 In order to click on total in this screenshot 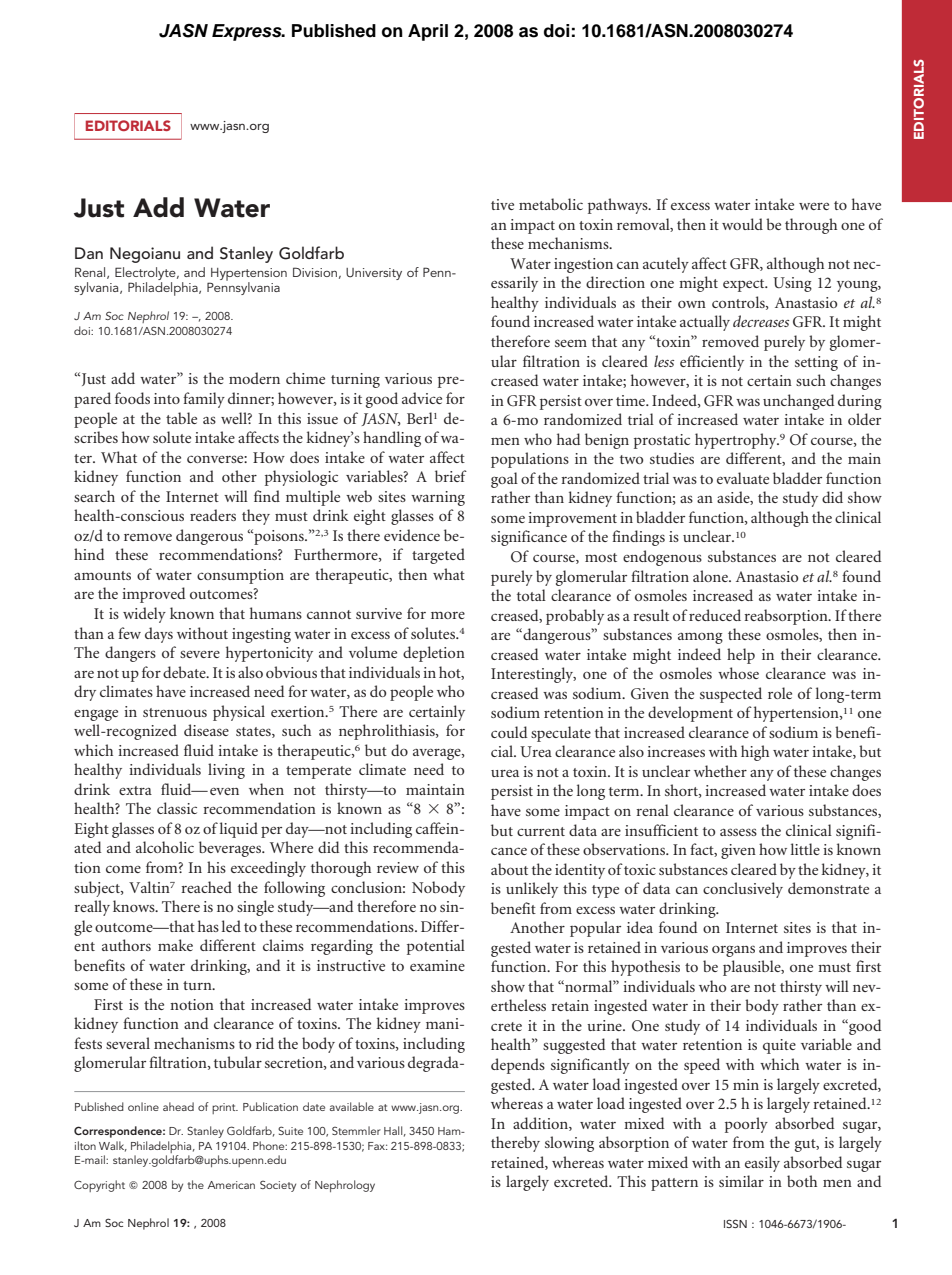, I will do `click(531, 595)`.
